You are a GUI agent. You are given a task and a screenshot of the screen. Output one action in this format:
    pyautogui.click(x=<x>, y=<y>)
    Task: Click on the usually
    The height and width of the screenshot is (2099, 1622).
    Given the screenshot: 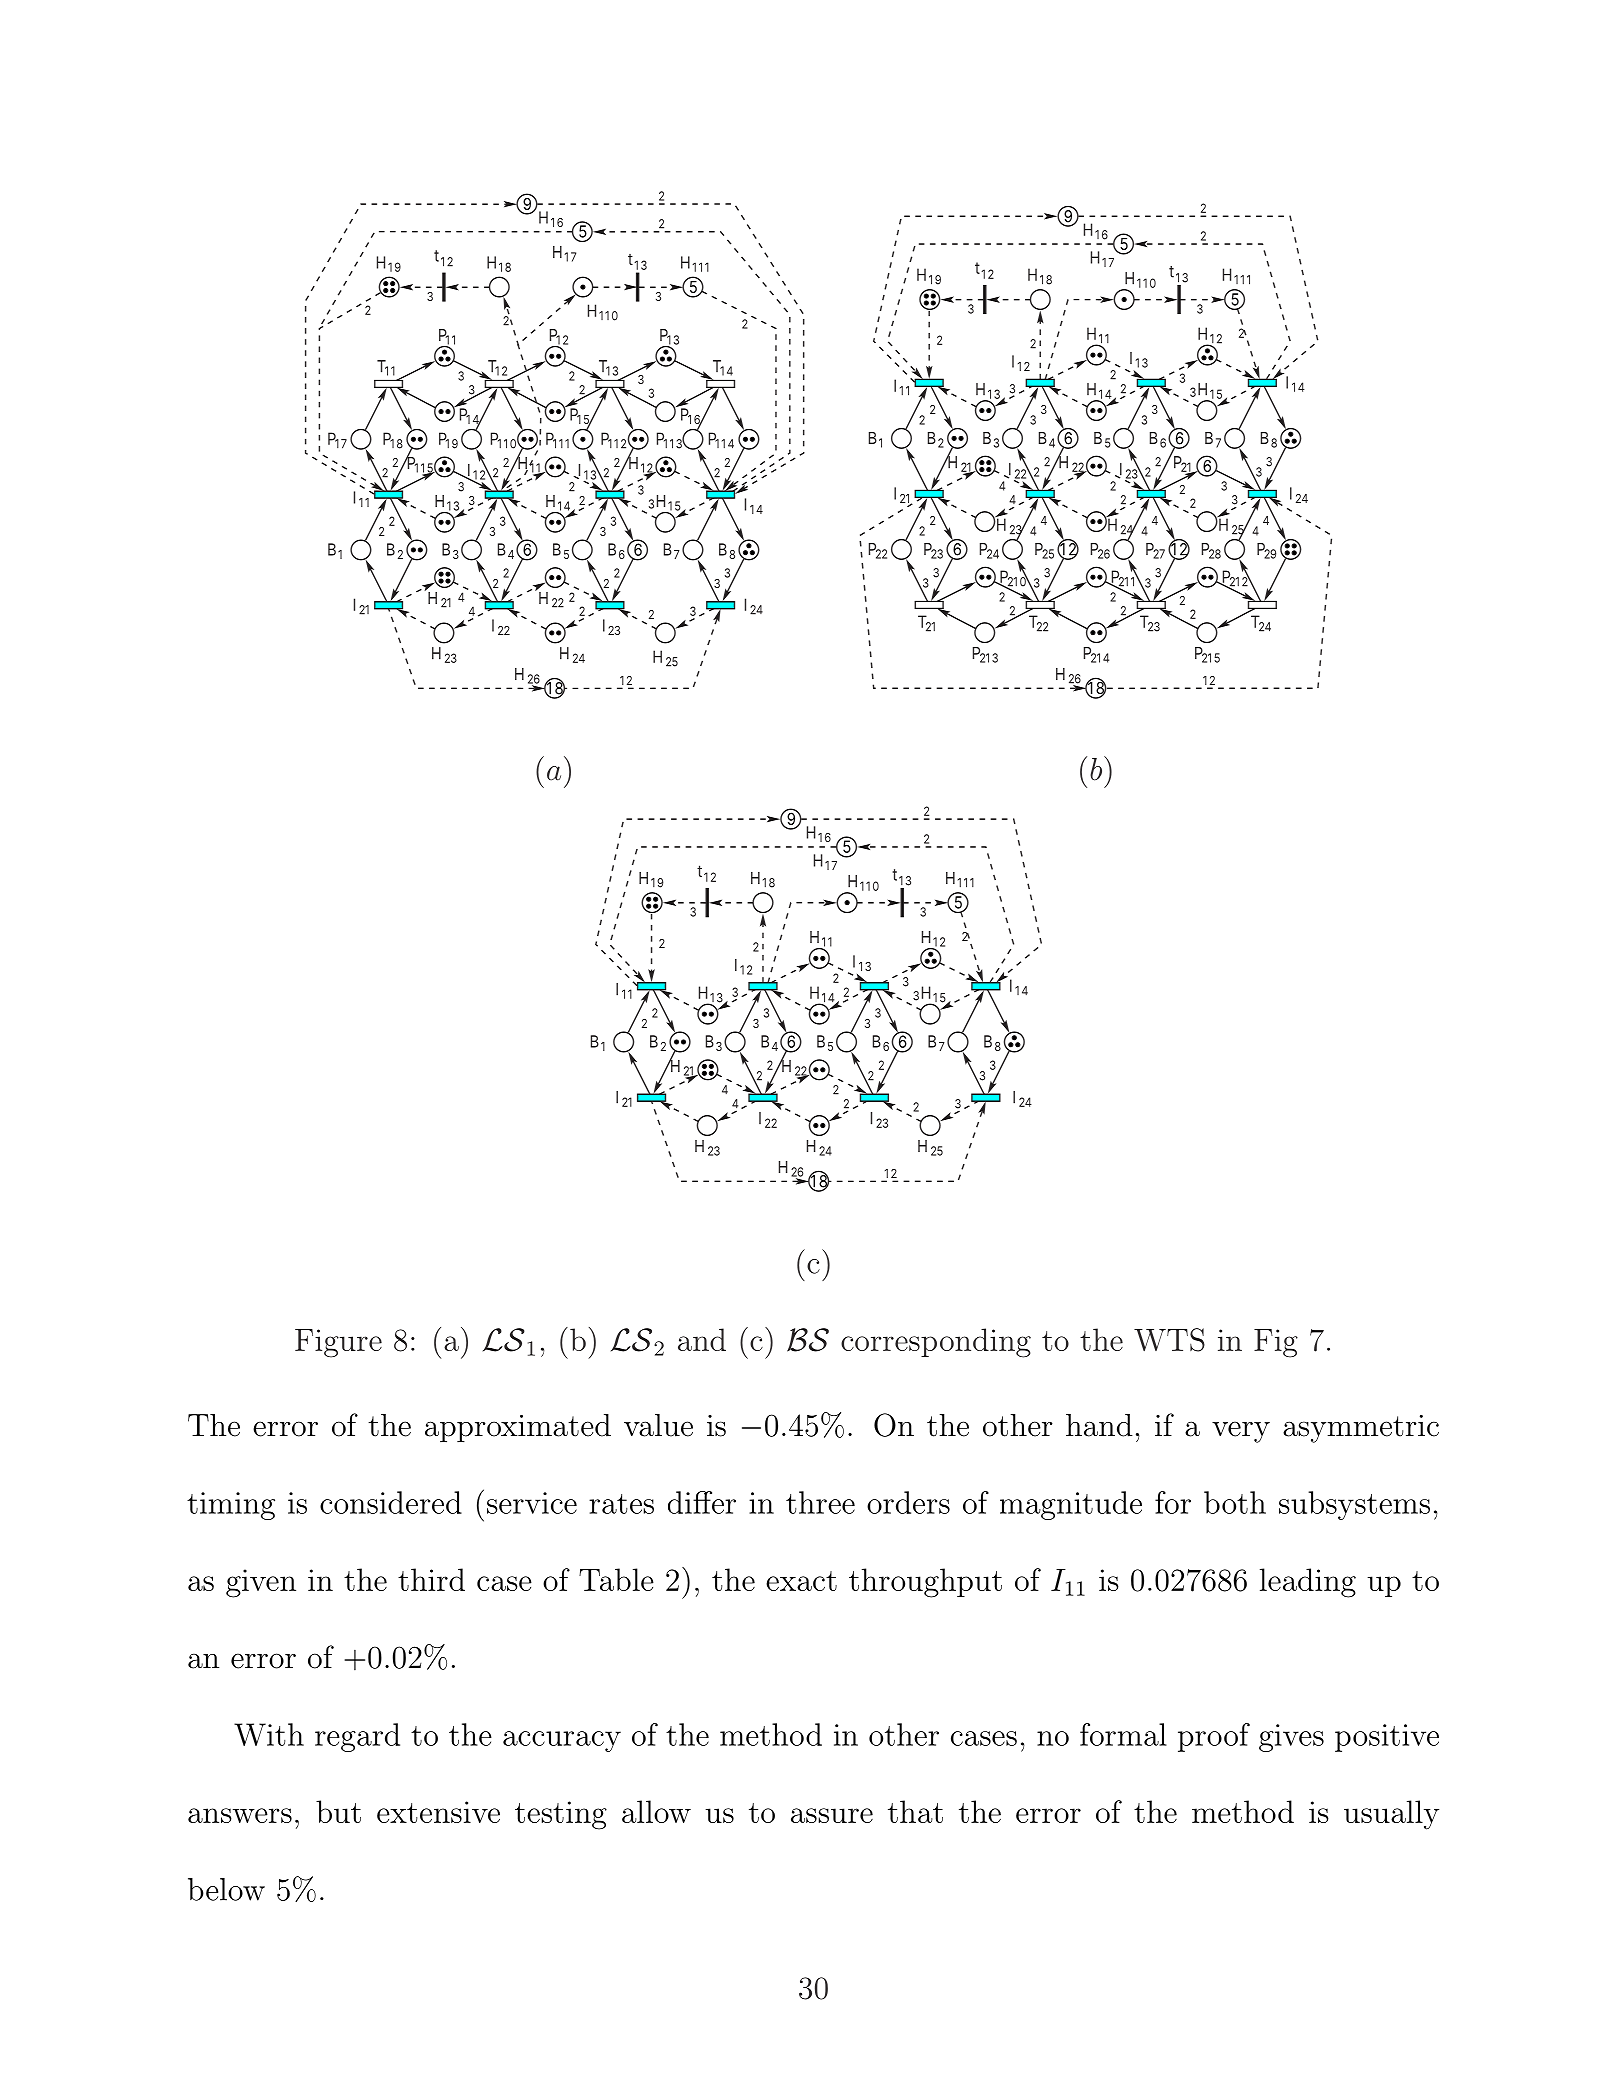 What is the action you would take?
    pyautogui.click(x=1391, y=1815)
